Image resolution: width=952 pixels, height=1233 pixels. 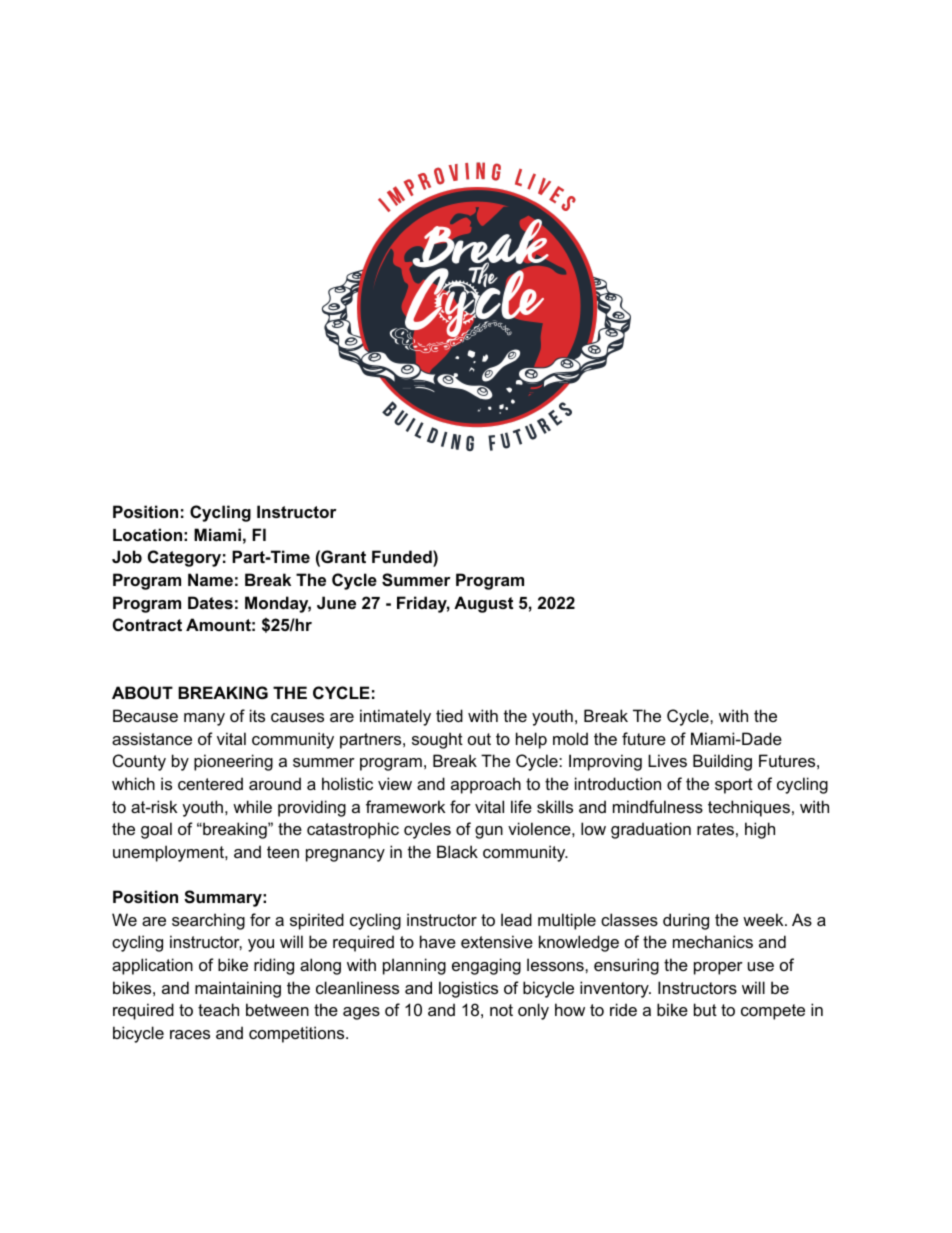 What do you see at coordinates (483, 604) in the screenshot?
I see `August` at bounding box center [483, 604].
